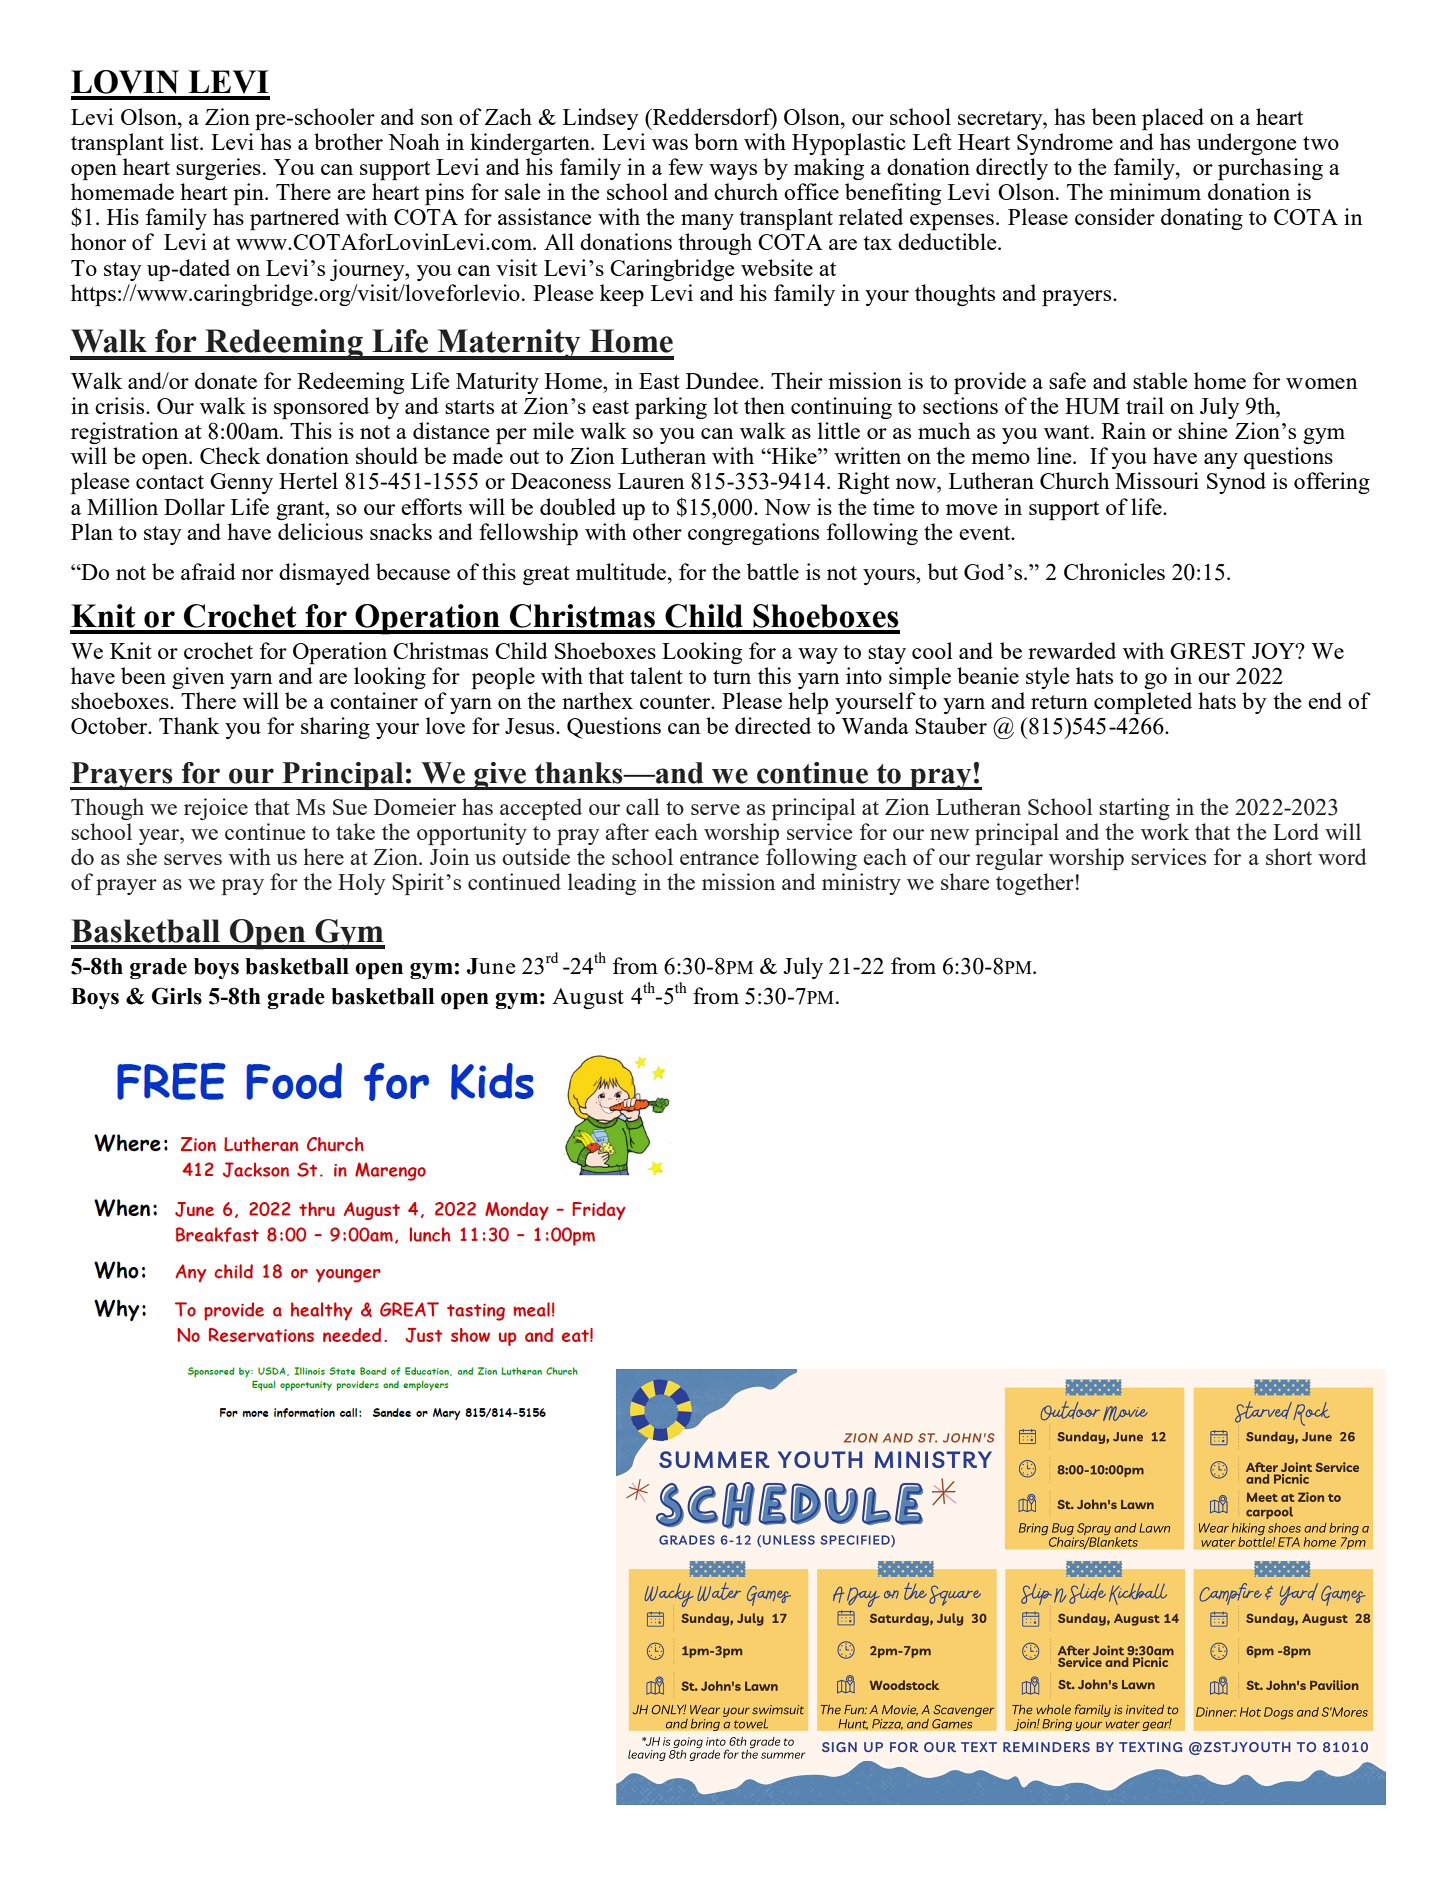 Image resolution: width=1451 pixels, height=1877 pixels. Describe the element at coordinates (186, 141) in the screenshot. I see `list` at that location.
